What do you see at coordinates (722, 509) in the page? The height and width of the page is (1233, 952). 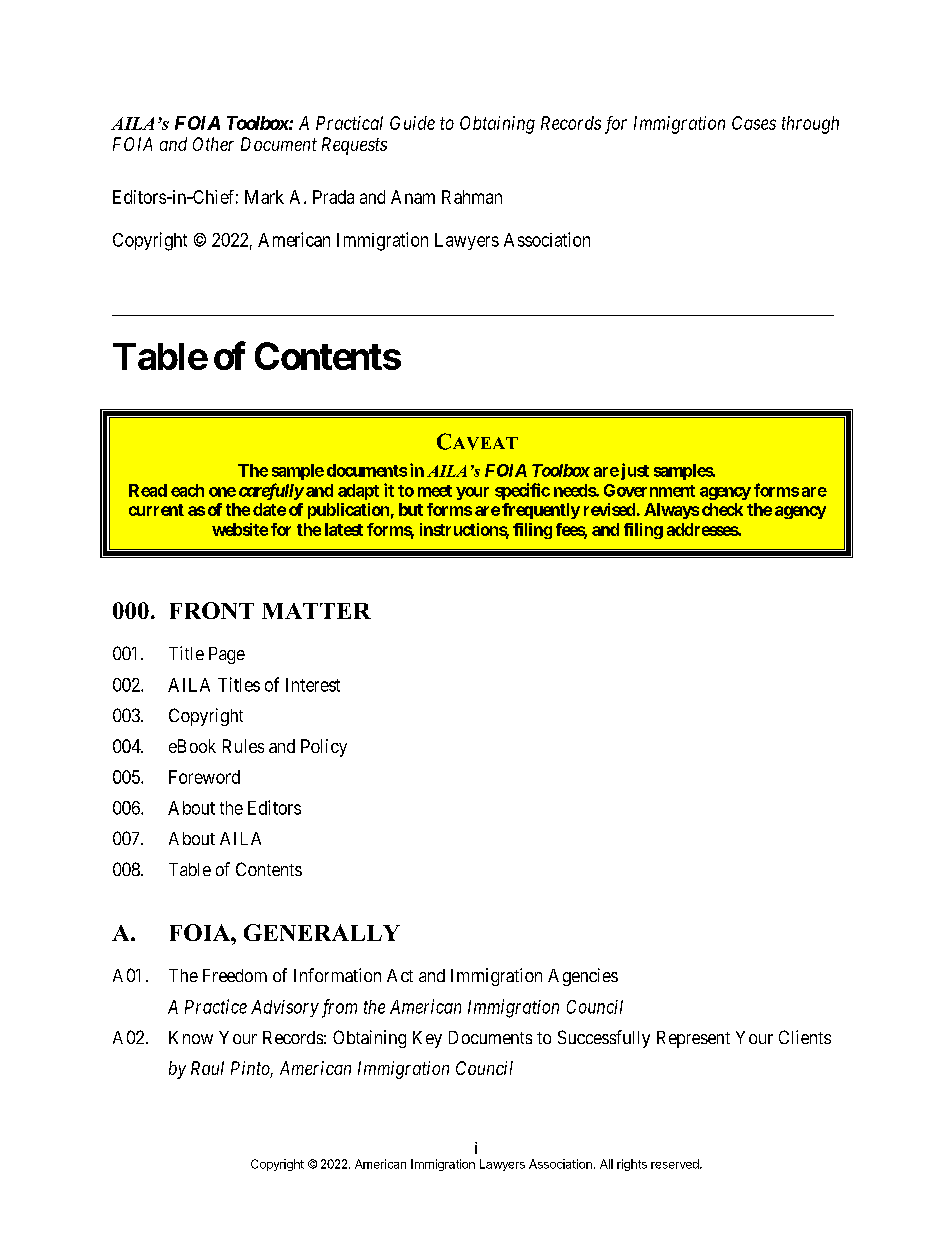 I see `check` at bounding box center [722, 509].
